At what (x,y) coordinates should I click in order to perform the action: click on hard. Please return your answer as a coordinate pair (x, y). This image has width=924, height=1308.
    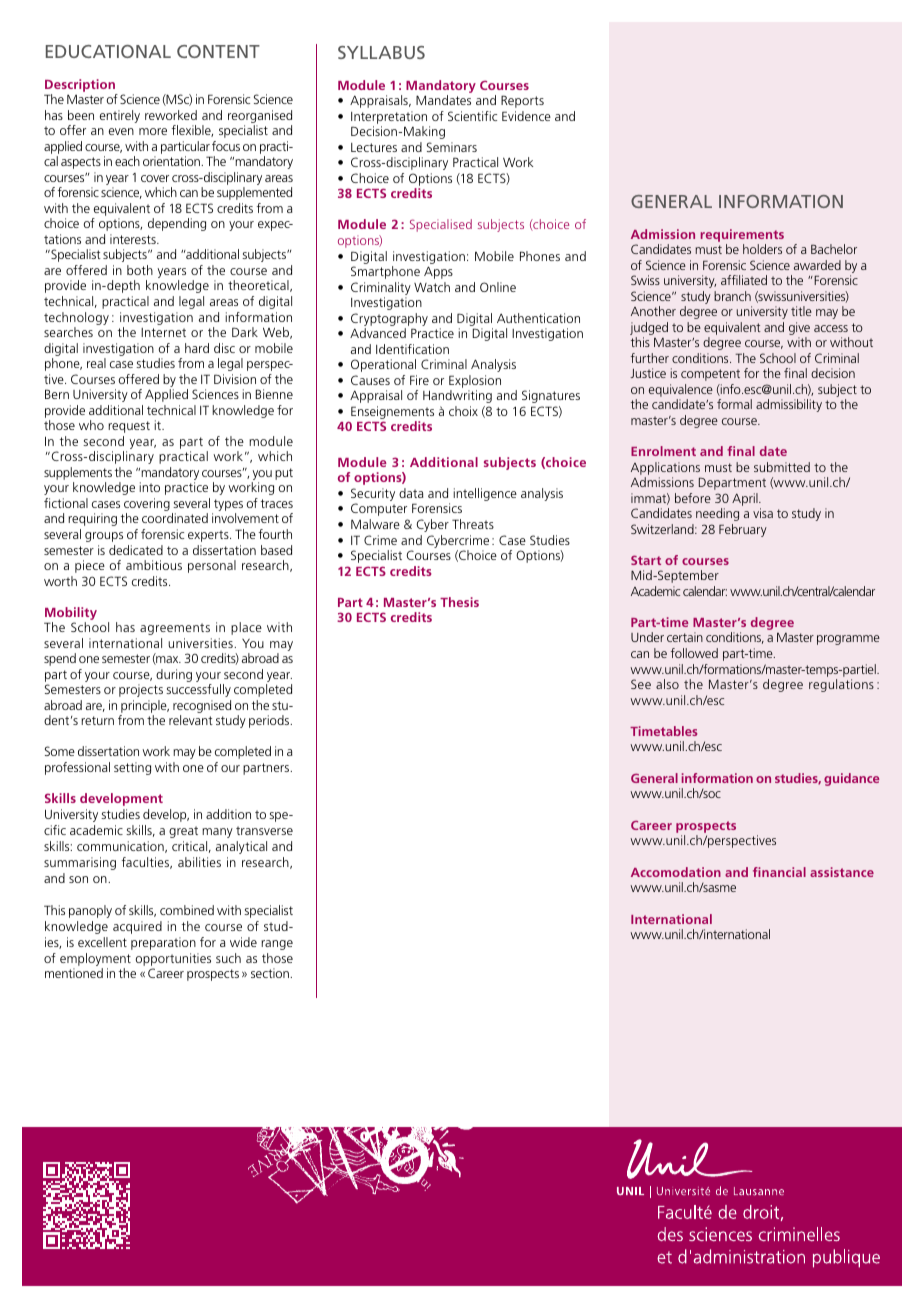
    Looking at the image, I should click on (197, 348).
